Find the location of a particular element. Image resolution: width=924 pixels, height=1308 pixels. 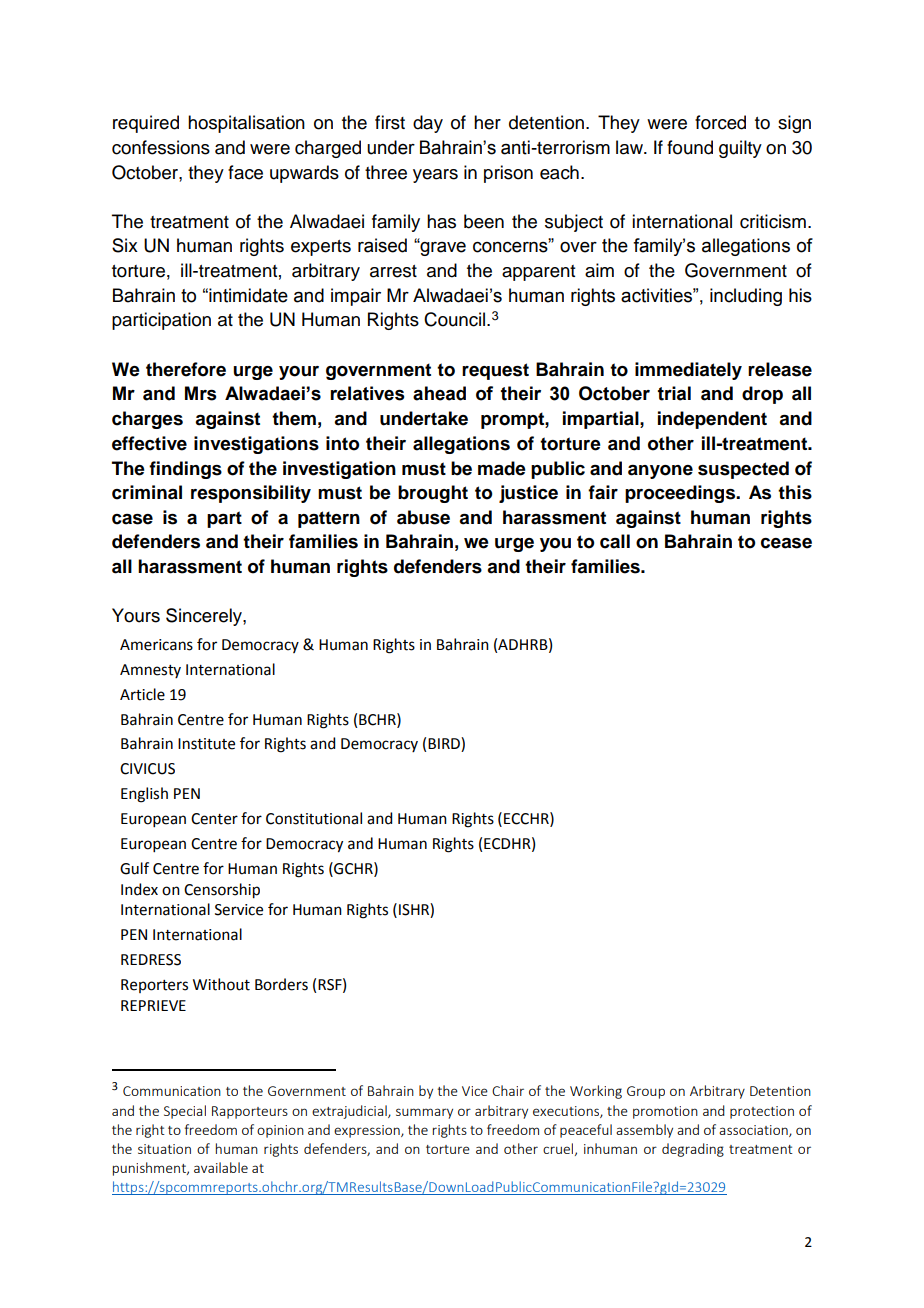

BIRD is located at coordinates (445, 744).
